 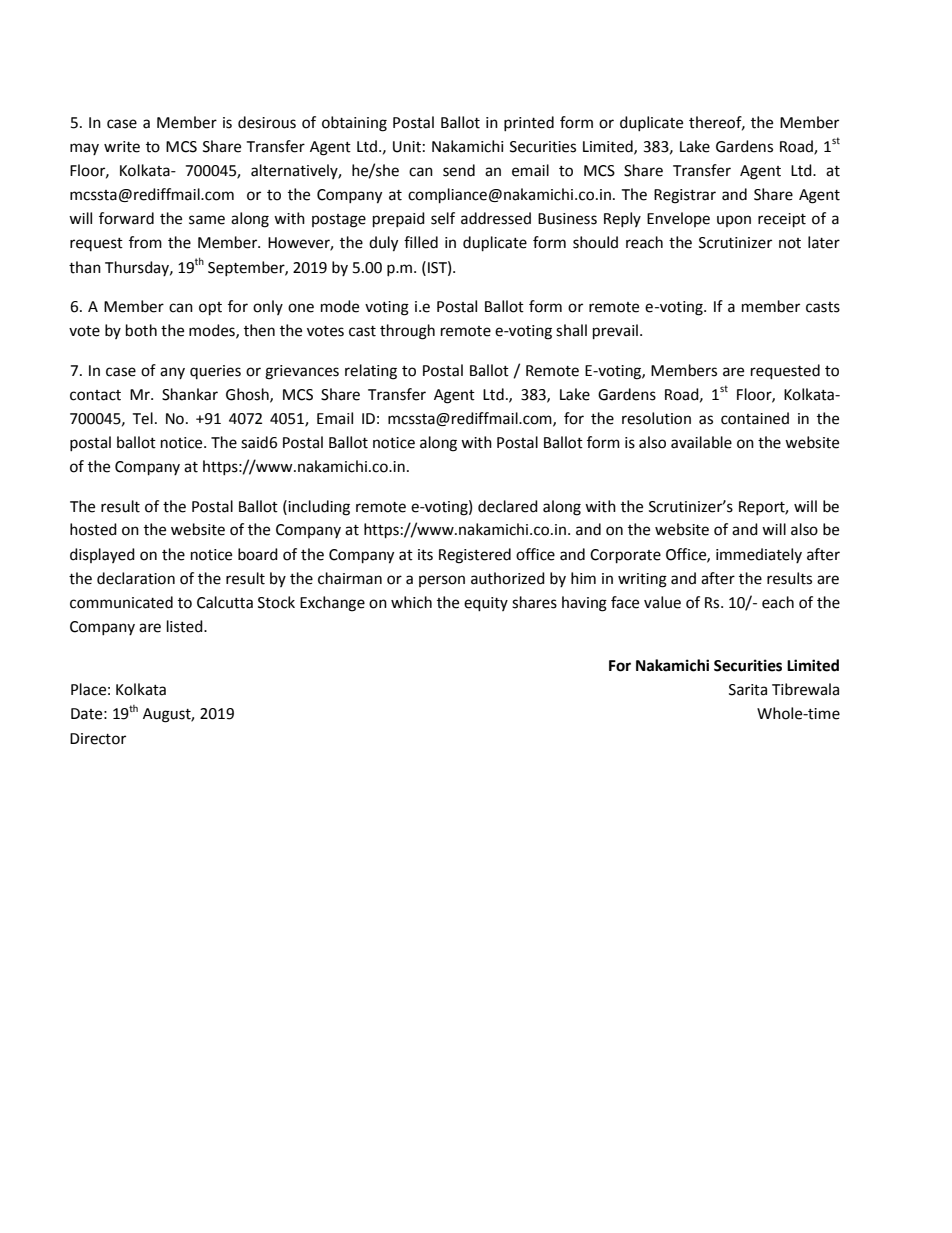 What do you see at coordinates (486, 604) in the page?
I see `equity` at bounding box center [486, 604].
